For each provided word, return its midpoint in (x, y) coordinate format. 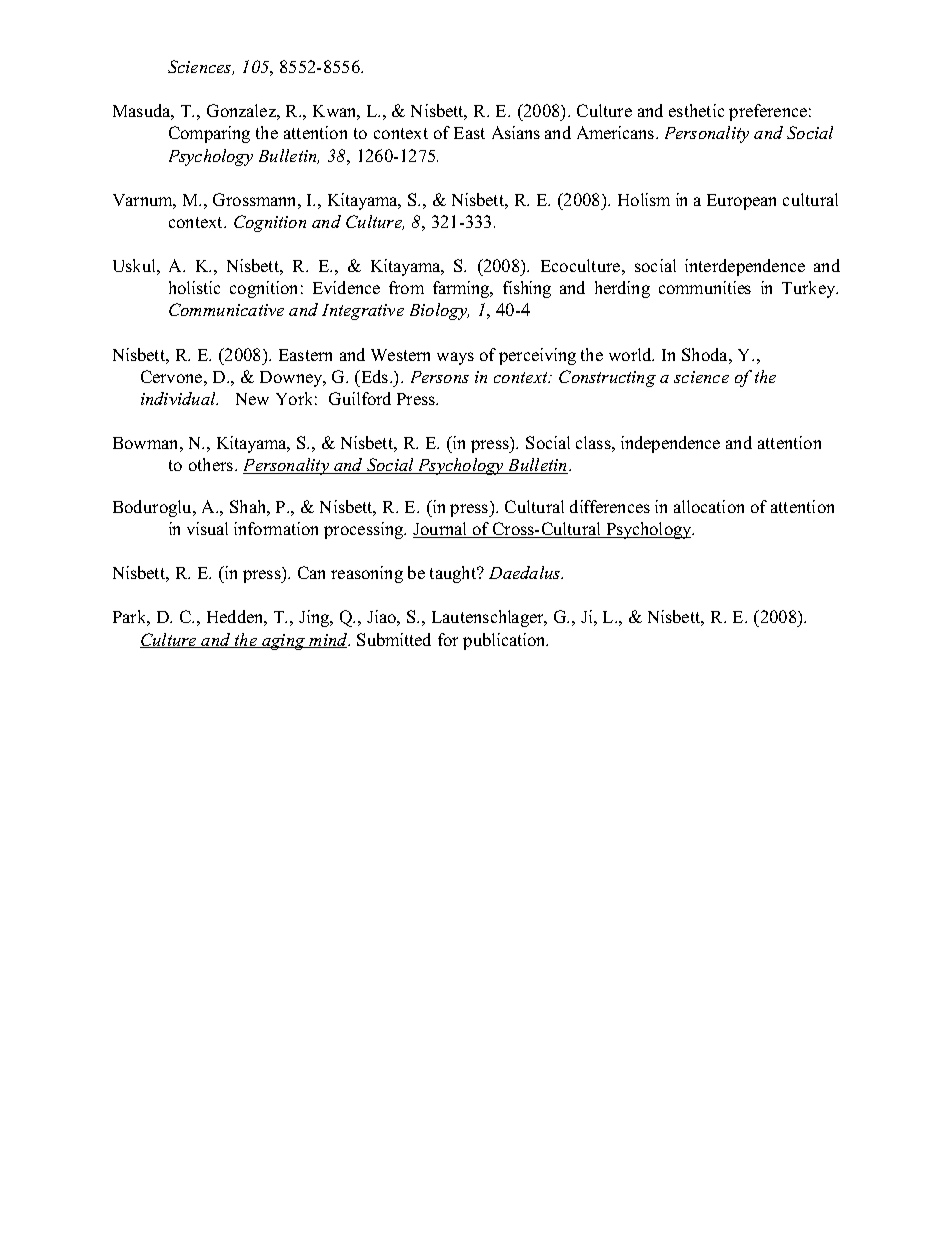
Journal (441, 530)
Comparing (209, 134)
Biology (439, 311)
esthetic (696, 110)
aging (284, 642)
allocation (709, 506)
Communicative (226, 309)
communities (705, 287)
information (276, 528)
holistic (194, 287)
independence (670, 444)
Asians (516, 132)
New (252, 399)
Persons (440, 377)
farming (462, 289)
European (741, 202)
